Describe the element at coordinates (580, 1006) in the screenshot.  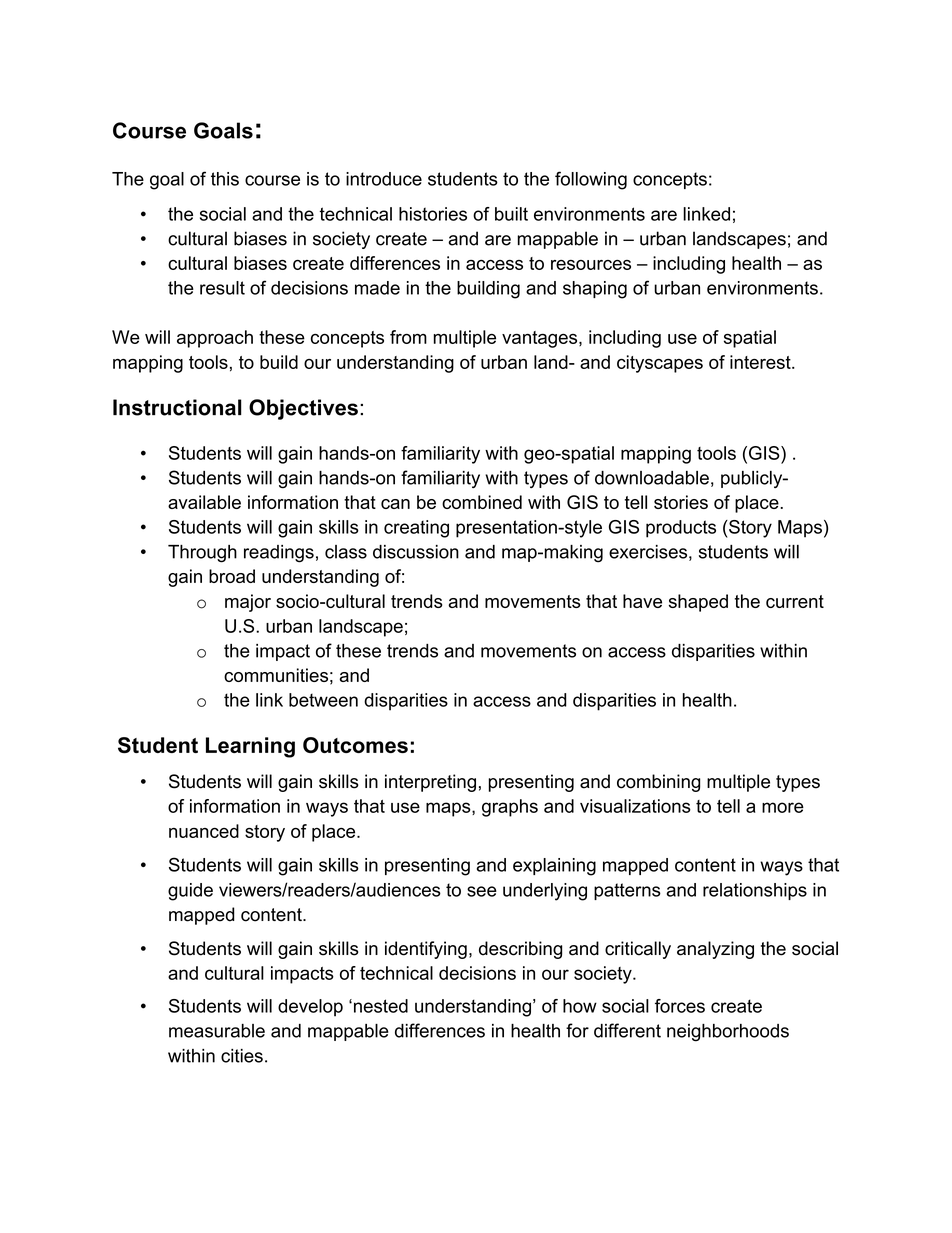
I see `how` at that location.
